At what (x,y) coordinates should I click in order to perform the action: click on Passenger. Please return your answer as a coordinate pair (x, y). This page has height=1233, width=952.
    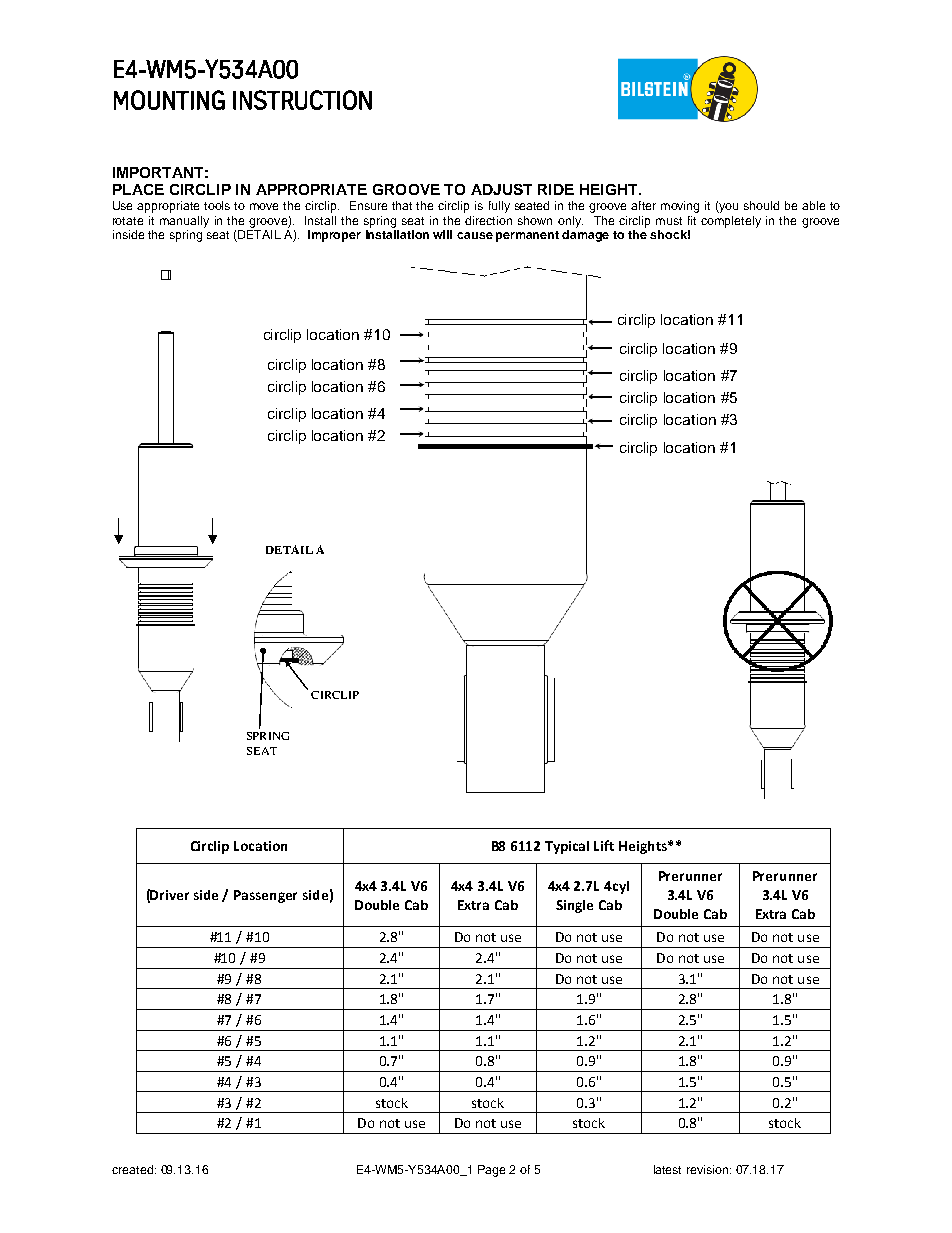
    Looking at the image, I should click on (265, 896).
